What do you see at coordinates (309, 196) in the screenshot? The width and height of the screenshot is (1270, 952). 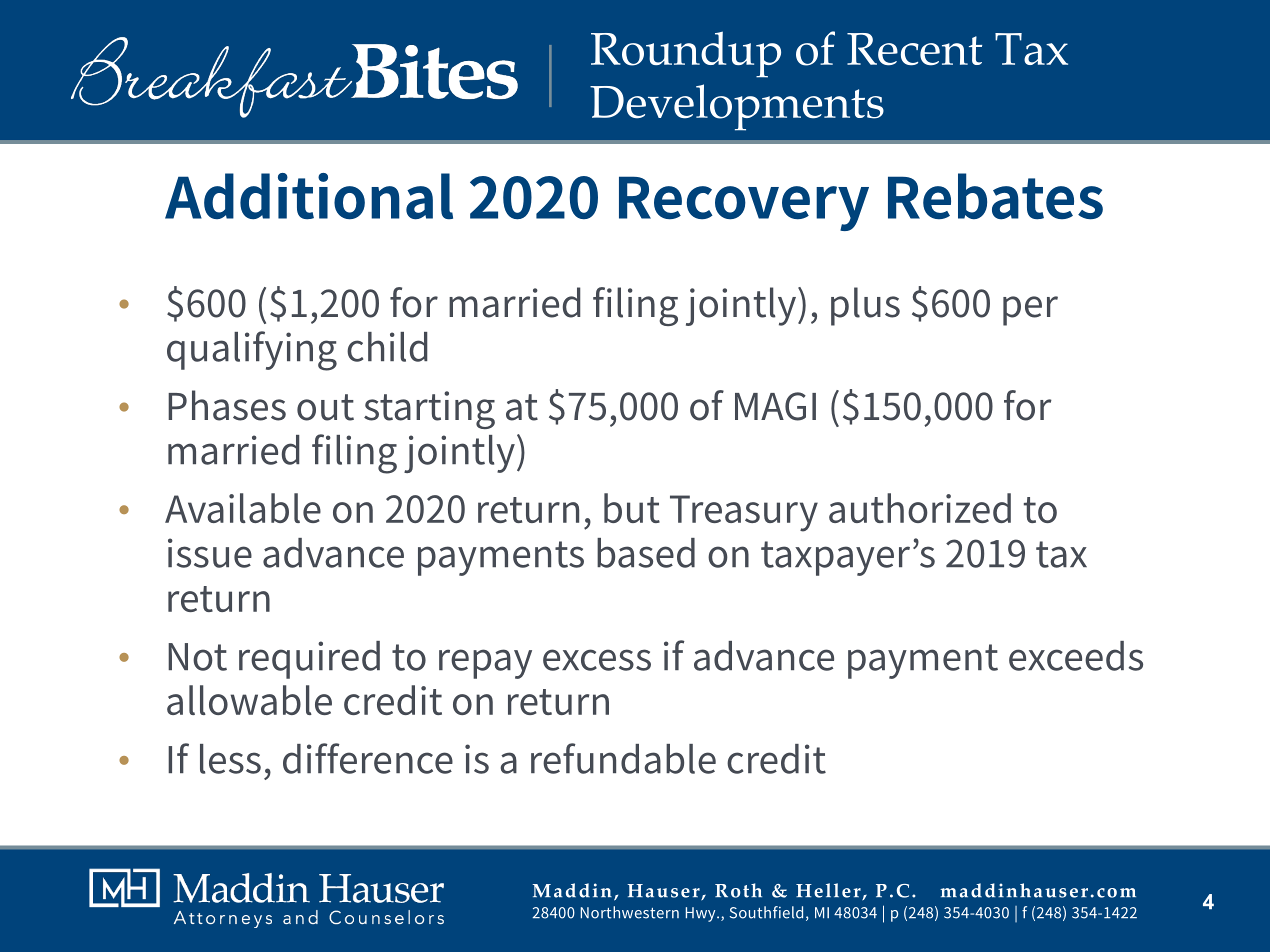 I see `Additional` at bounding box center [309, 196].
